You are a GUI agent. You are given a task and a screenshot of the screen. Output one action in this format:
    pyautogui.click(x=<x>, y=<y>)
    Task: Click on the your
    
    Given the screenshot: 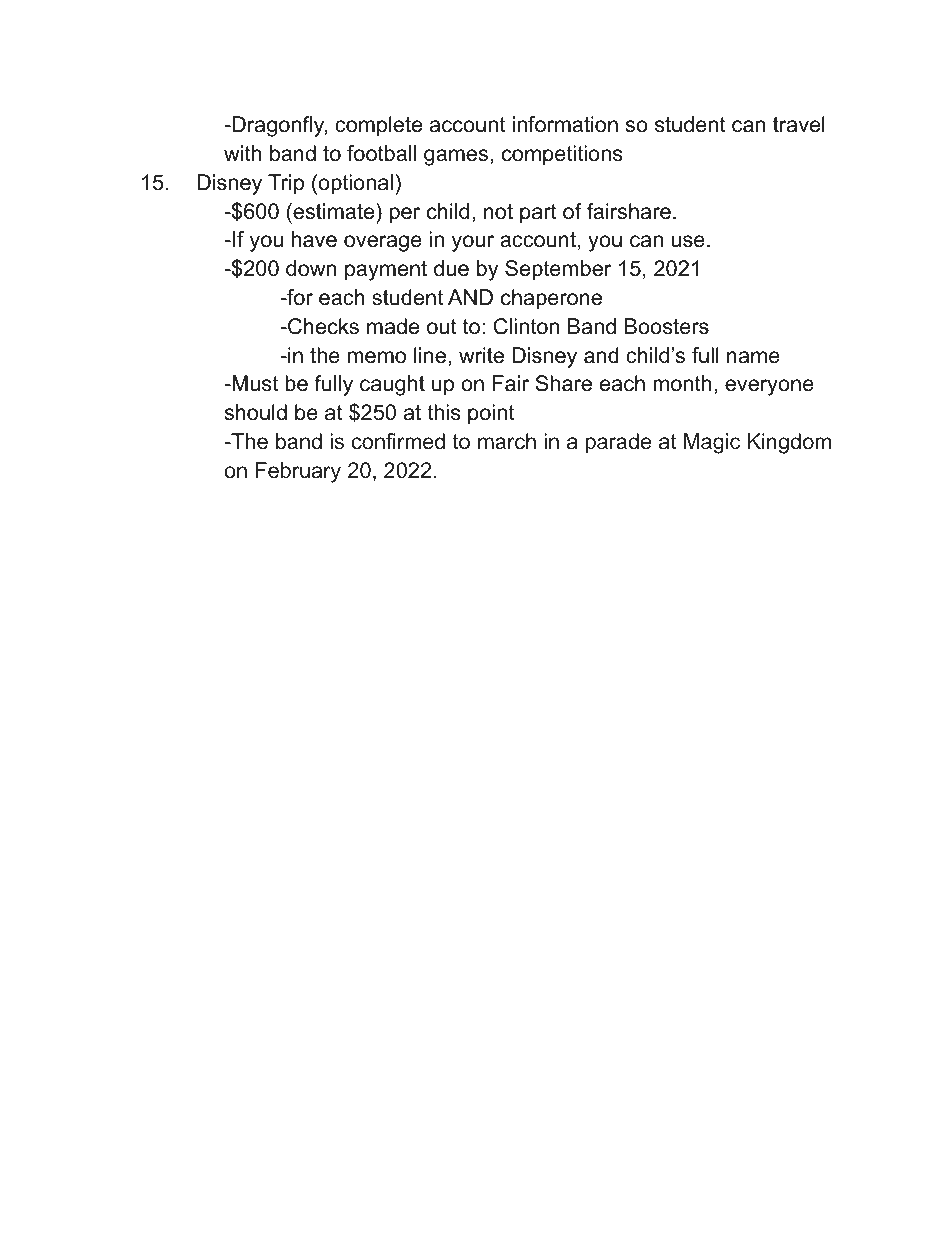 What is the action you would take?
    pyautogui.click(x=473, y=243)
